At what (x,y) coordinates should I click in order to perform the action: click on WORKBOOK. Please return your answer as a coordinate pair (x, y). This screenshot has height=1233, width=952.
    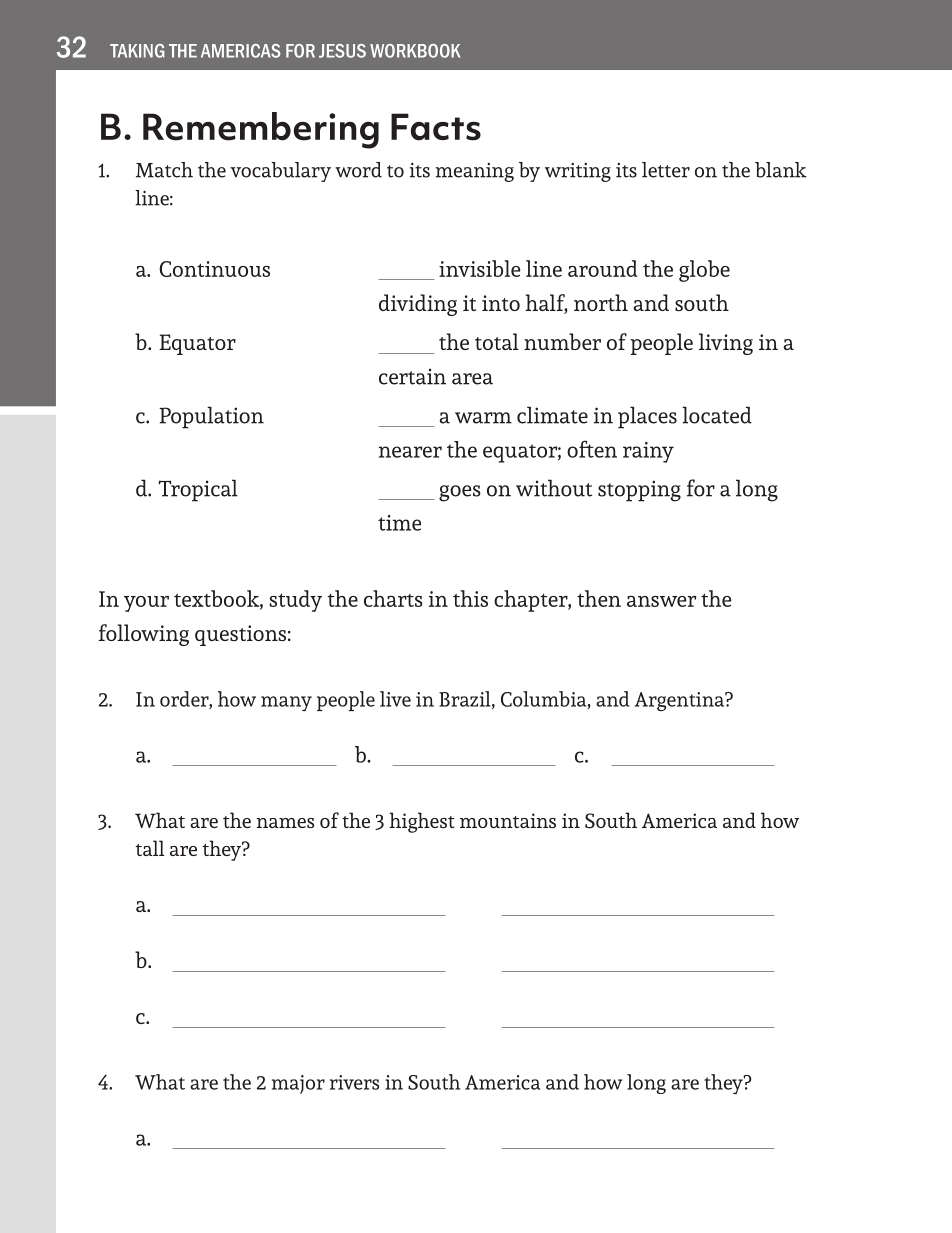
    Looking at the image, I should click on (415, 51).
